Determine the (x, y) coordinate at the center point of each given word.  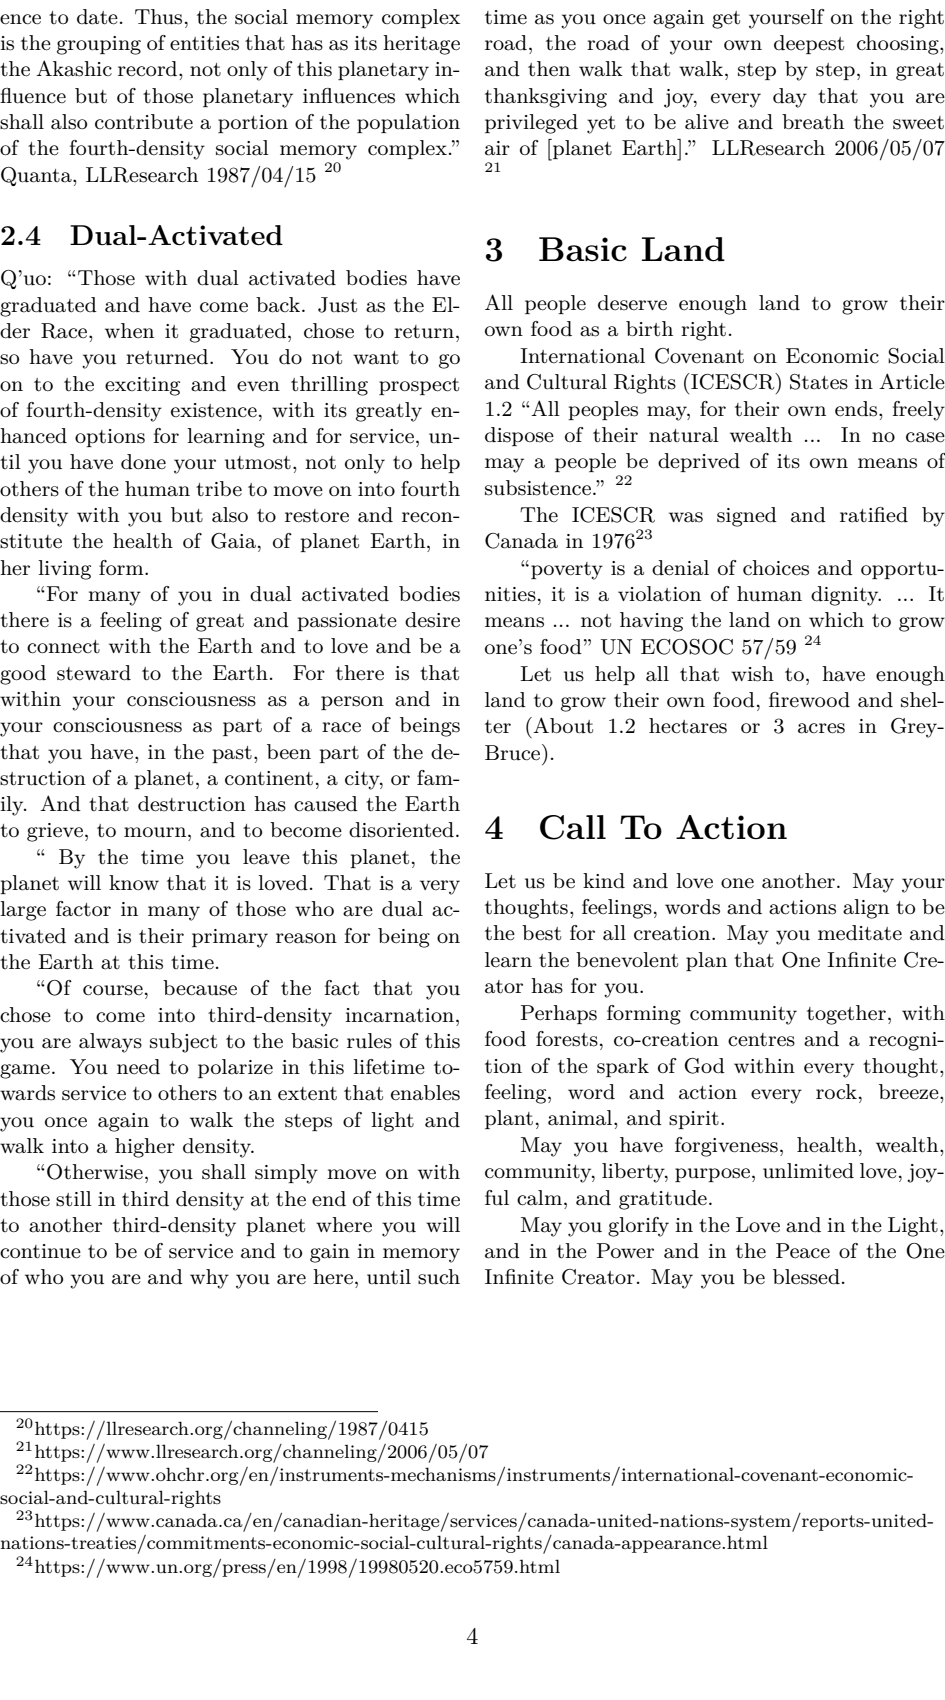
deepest (809, 44)
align (866, 909)
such (439, 1277)
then (549, 69)
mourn (156, 832)
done (143, 461)
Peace (803, 1251)
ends (856, 409)
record (149, 69)
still (74, 1199)
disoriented (401, 830)
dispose (519, 436)
